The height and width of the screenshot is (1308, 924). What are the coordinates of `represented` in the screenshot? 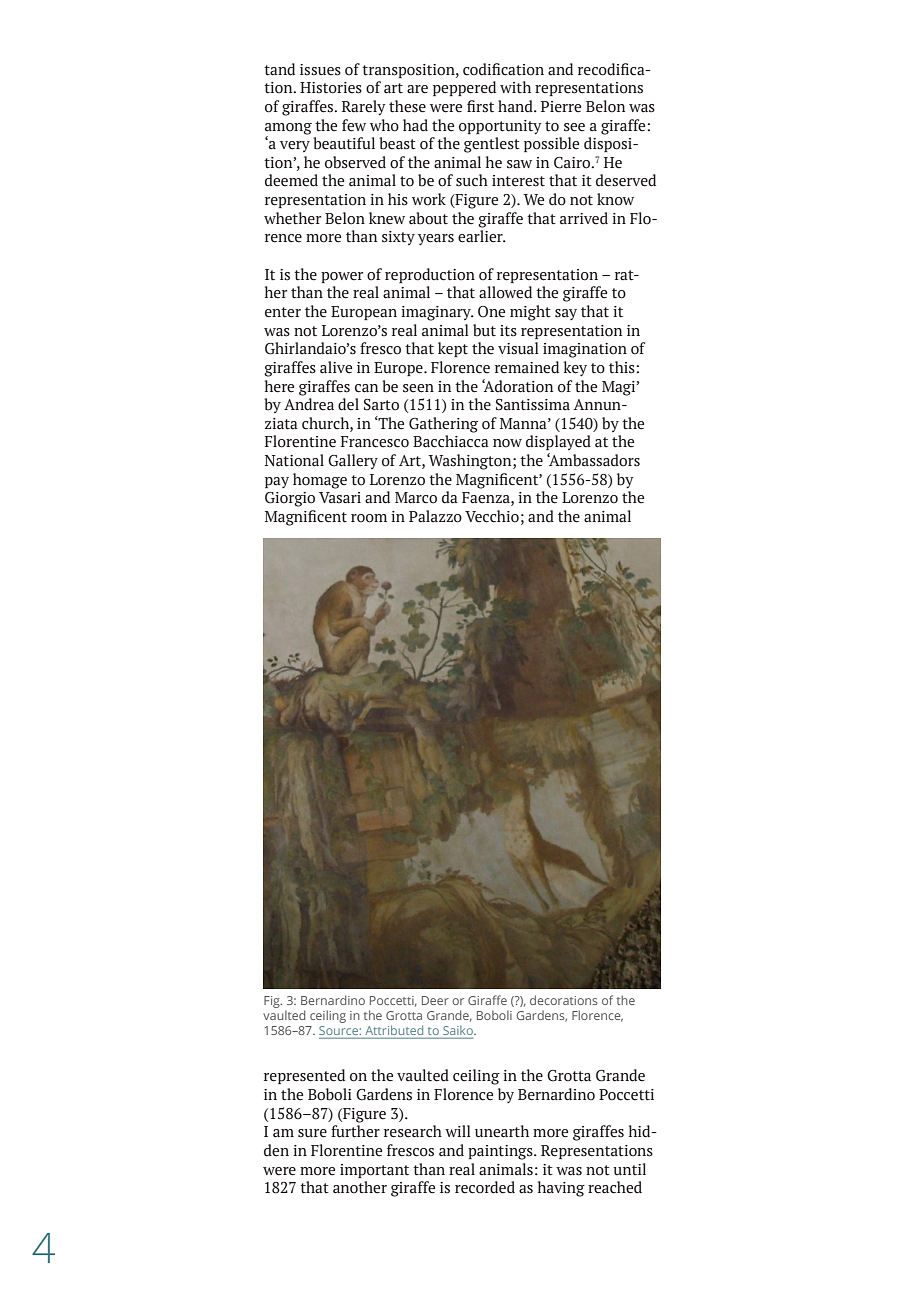 It's located at (304, 1076).
